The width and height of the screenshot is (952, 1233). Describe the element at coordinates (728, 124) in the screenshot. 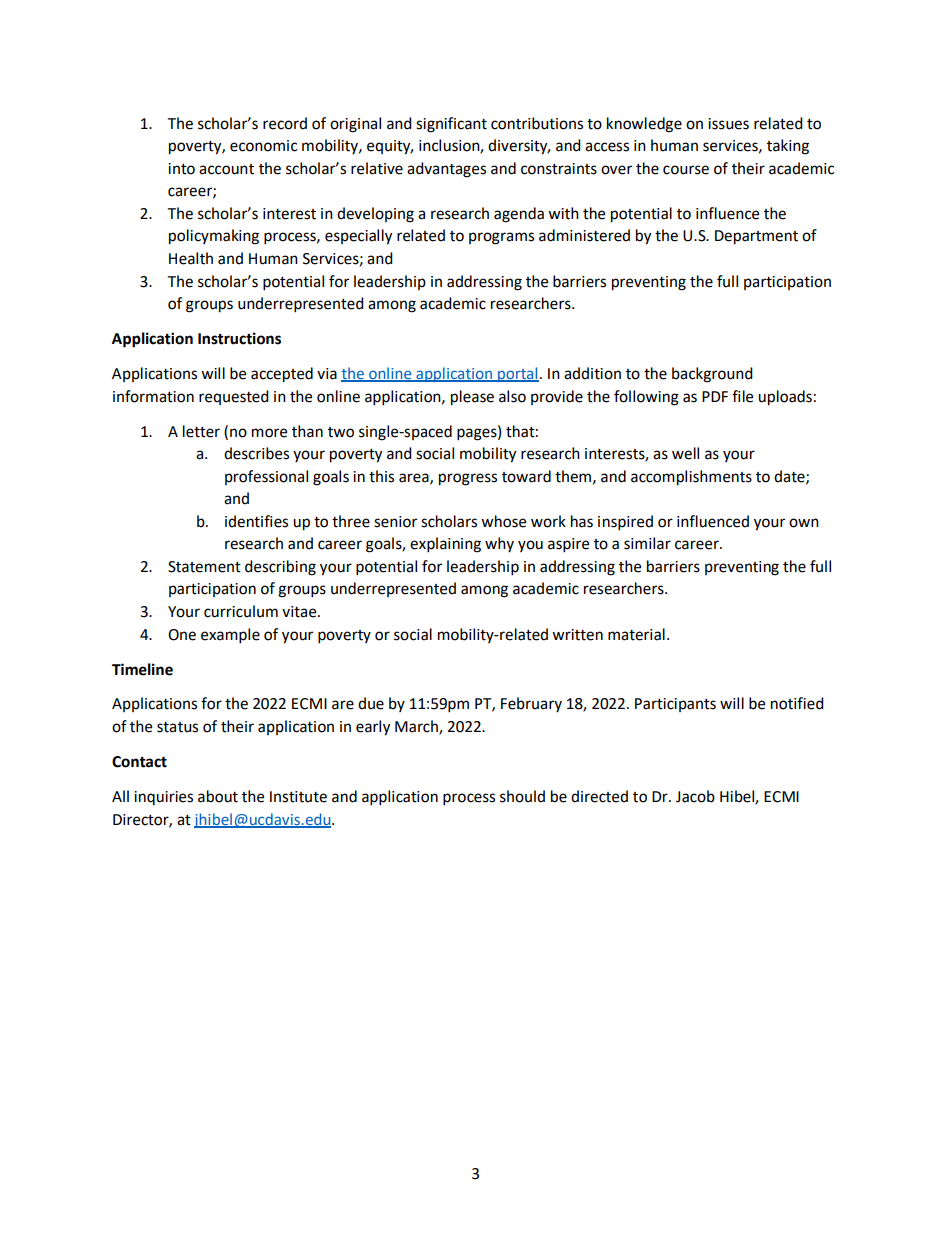

I see `issues` at that location.
